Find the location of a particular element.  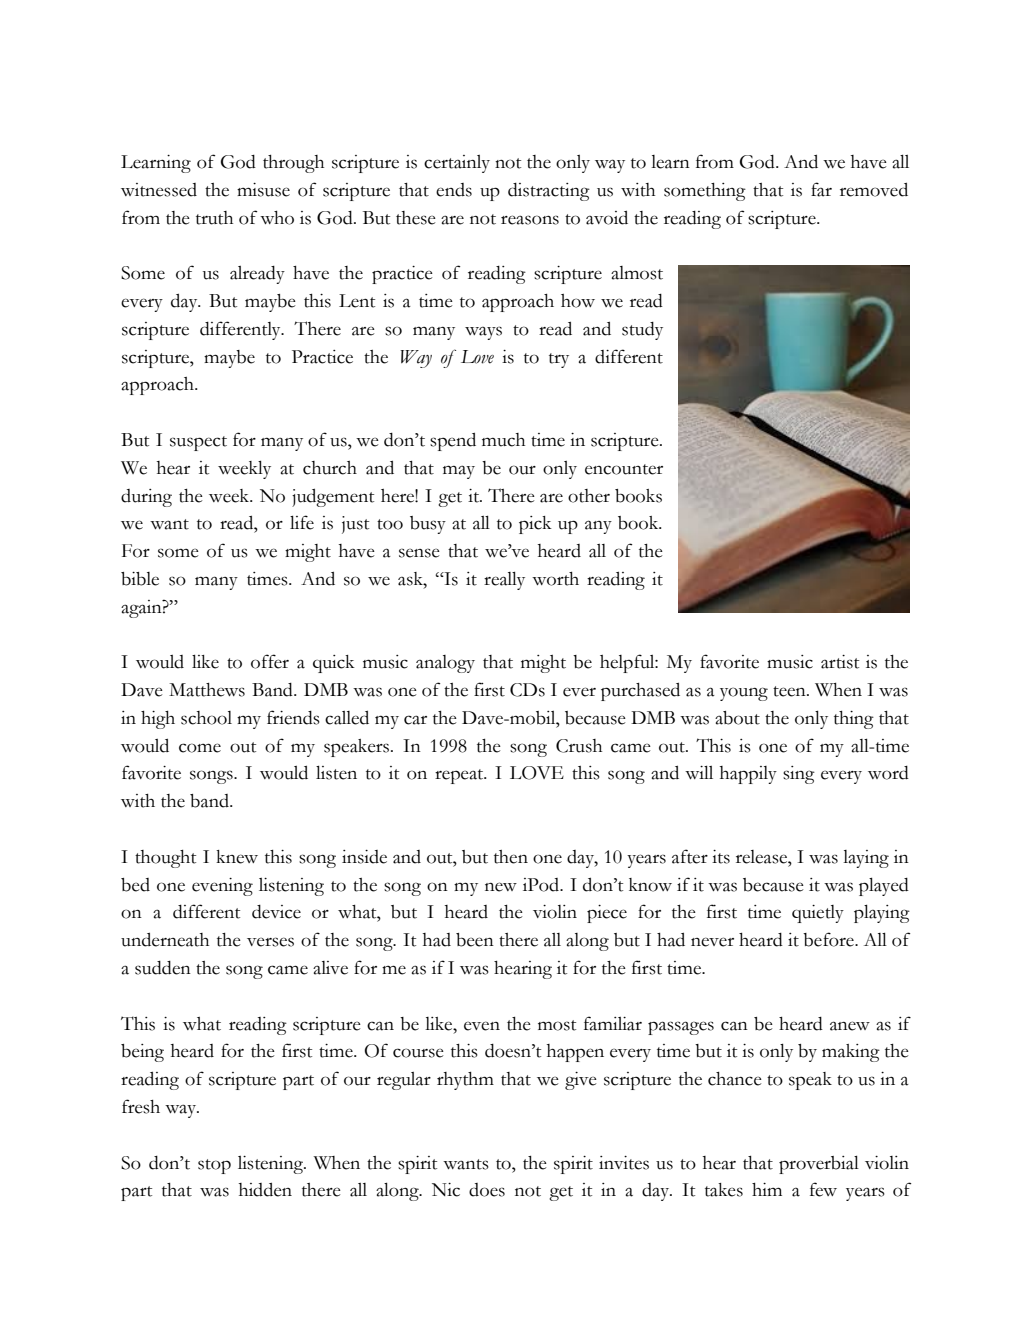

device is located at coordinates (276, 912).
